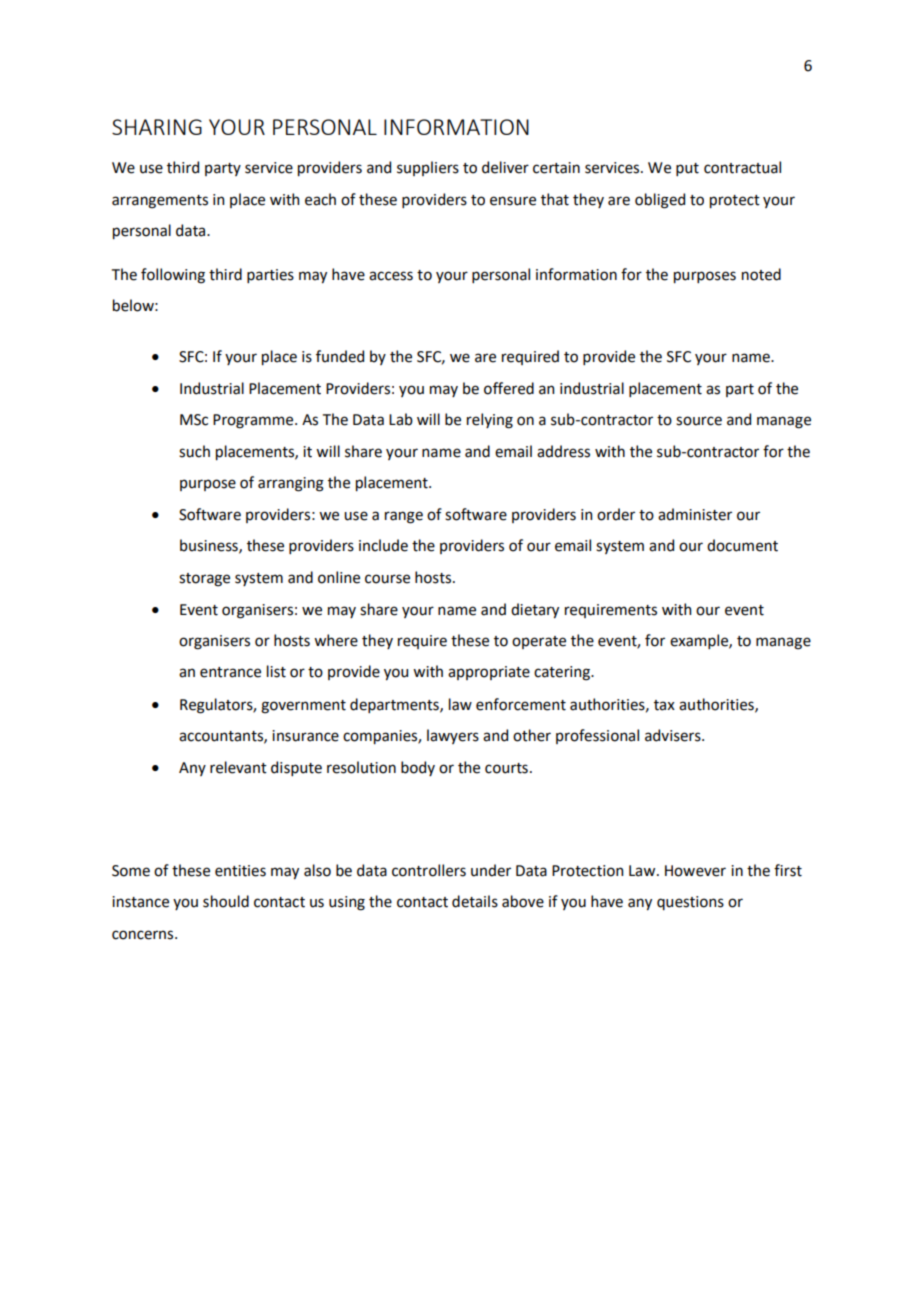  What do you see at coordinates (429, 870) in the screenshot?
I see `controllers` at bounding box center [429, 870].
